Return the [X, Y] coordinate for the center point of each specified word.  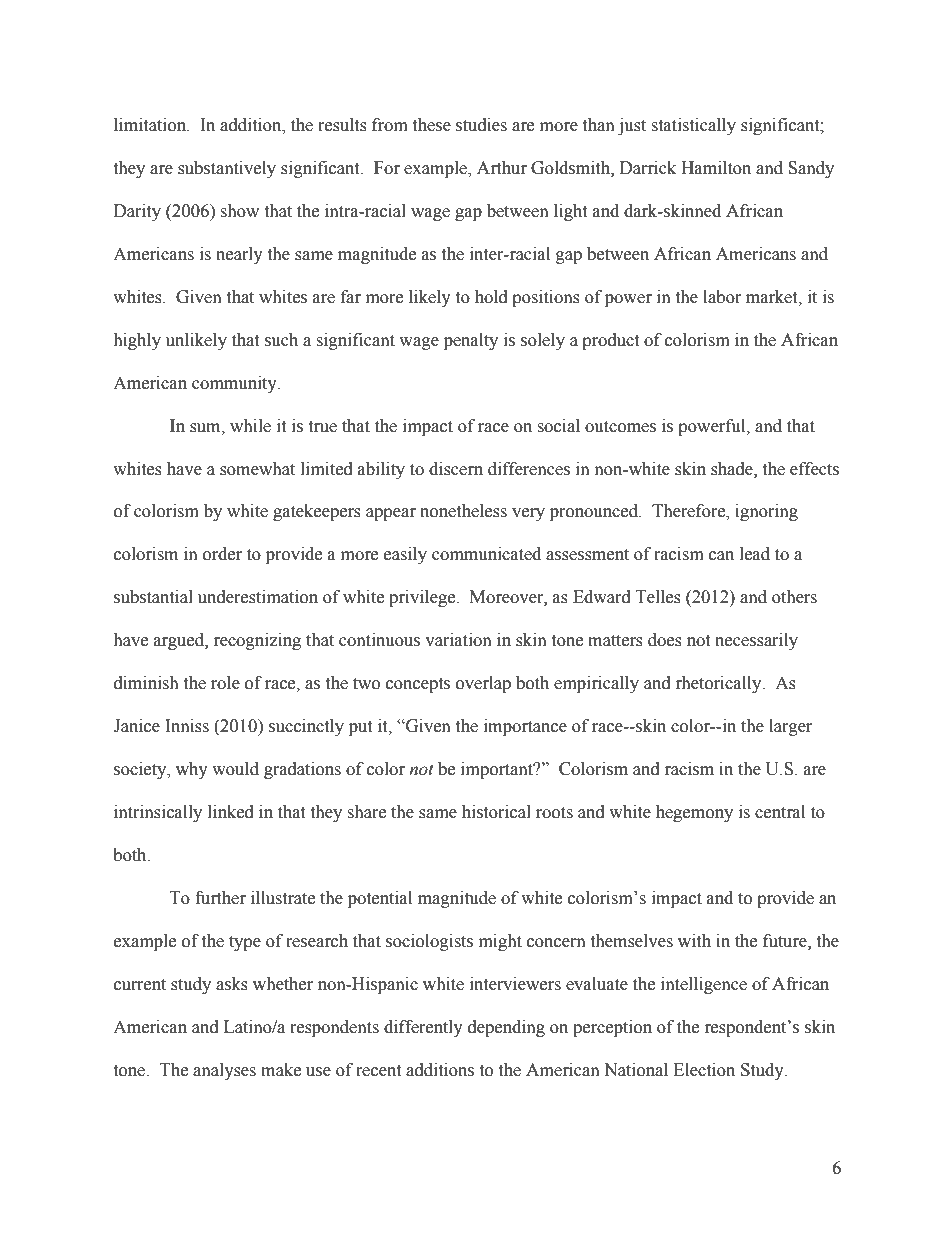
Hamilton [716, 168]
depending [506, 1028]
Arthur [502, 168]
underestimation [258, 597]
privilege [423, 598]
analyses [224, 1071]
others [794, 597]
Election [704, 1070]
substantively [227, 169]
